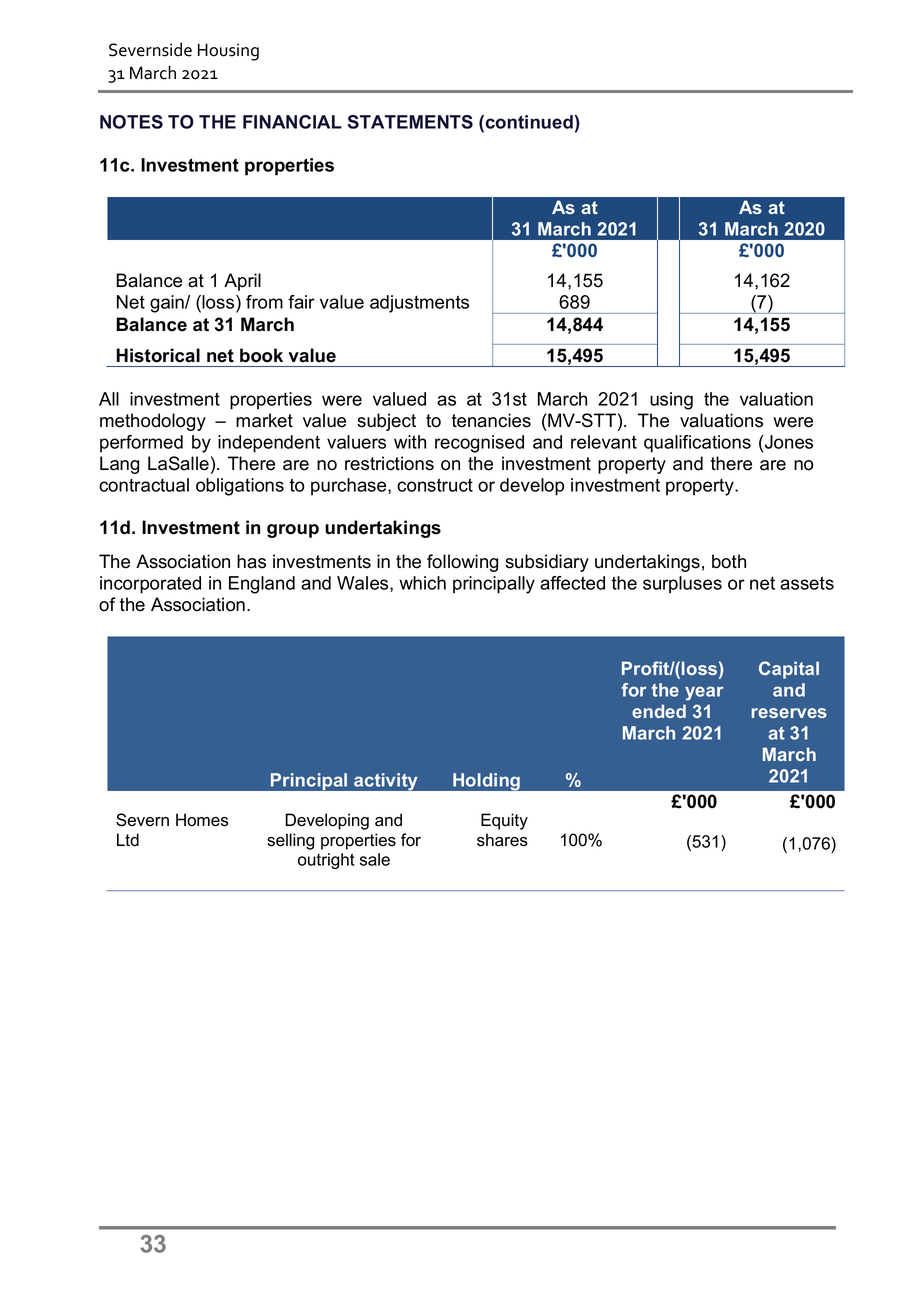 Image resolution: width=924 pixels, height=1308 pixels. I want to click on Jones, so click(788, 442).
